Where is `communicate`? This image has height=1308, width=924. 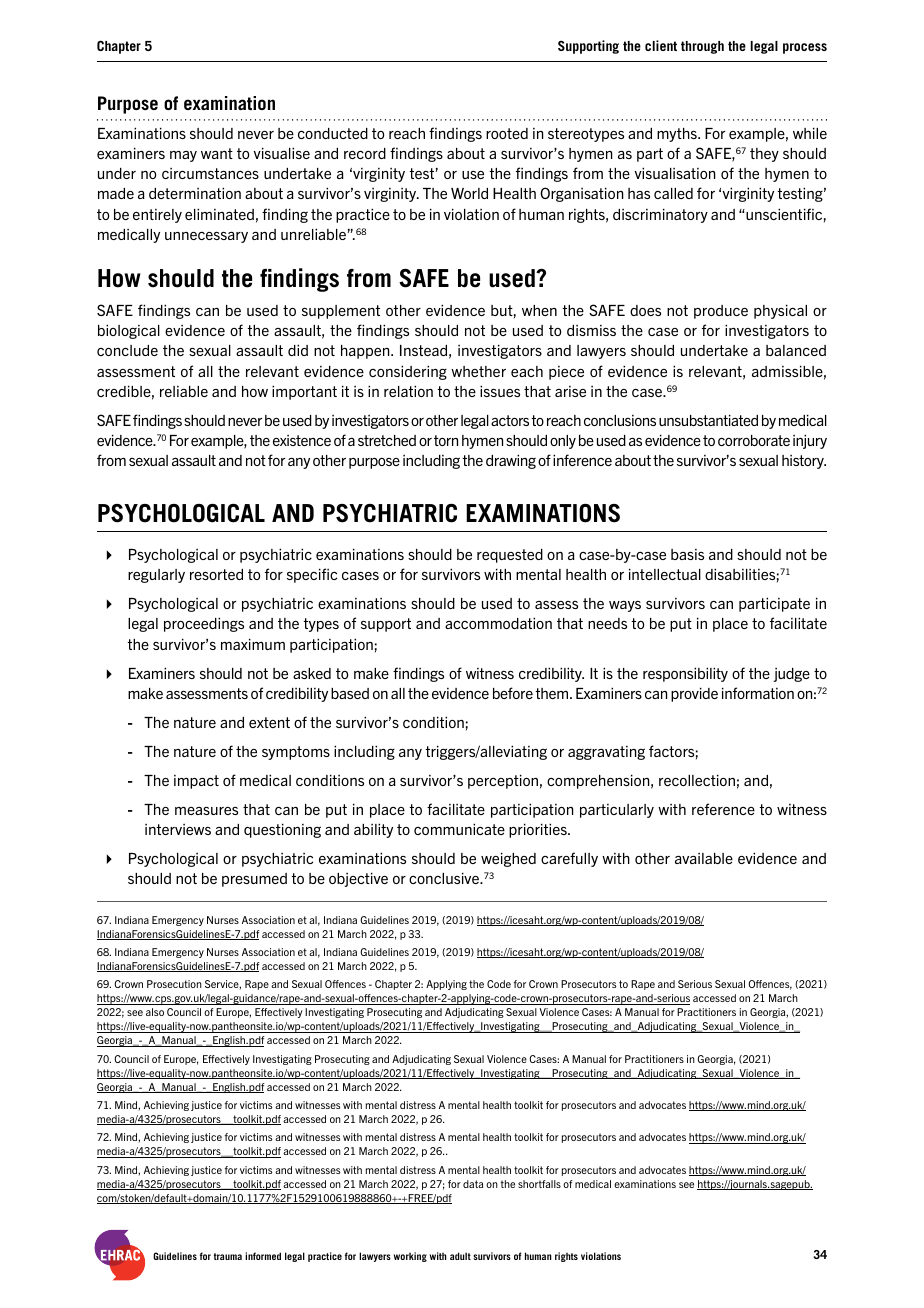 communicate is located at coordinates (459, 829).
